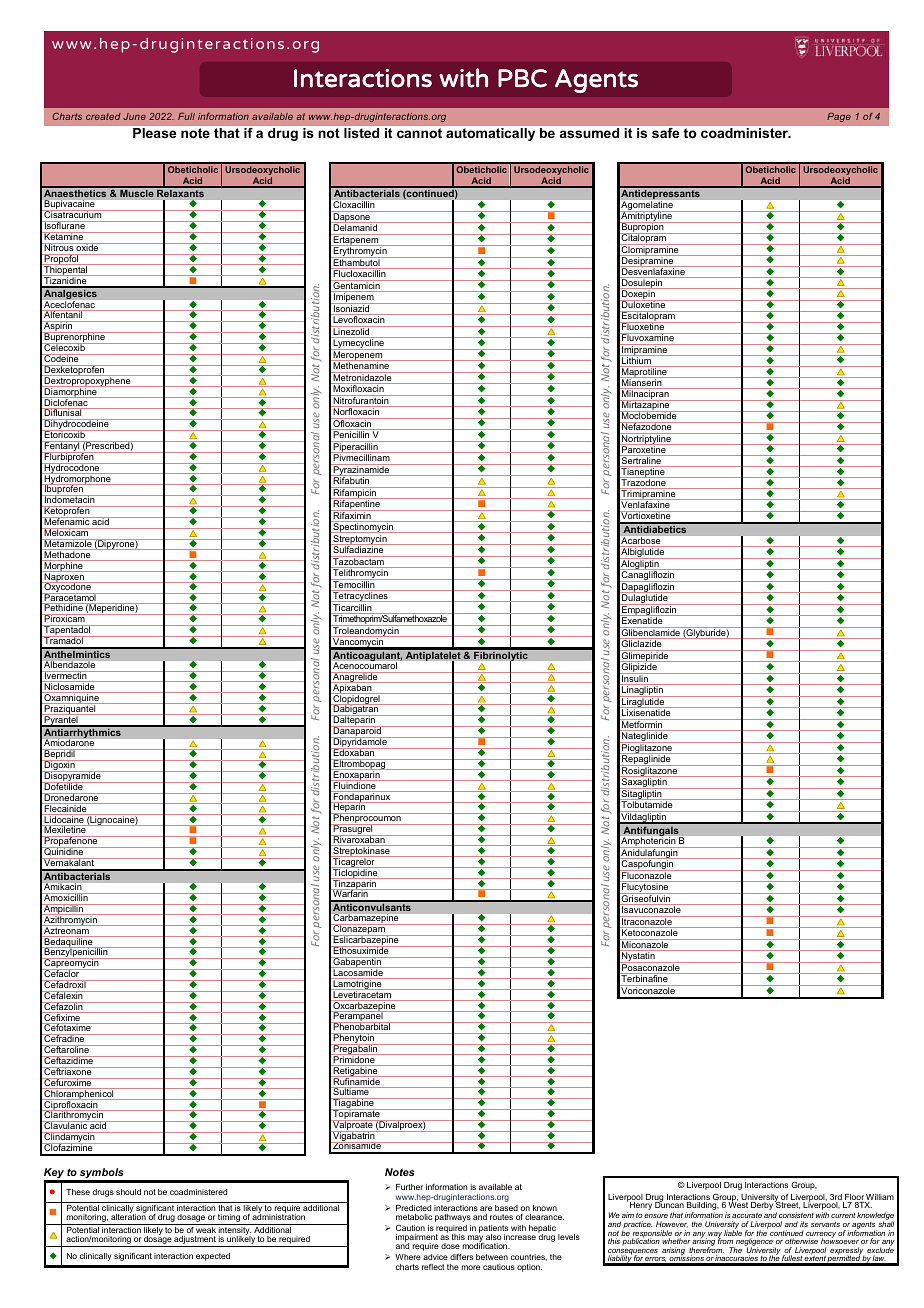  Describe the element at coordinates (650, 772) in the page. I see `Rosiglitazone` at that location.
